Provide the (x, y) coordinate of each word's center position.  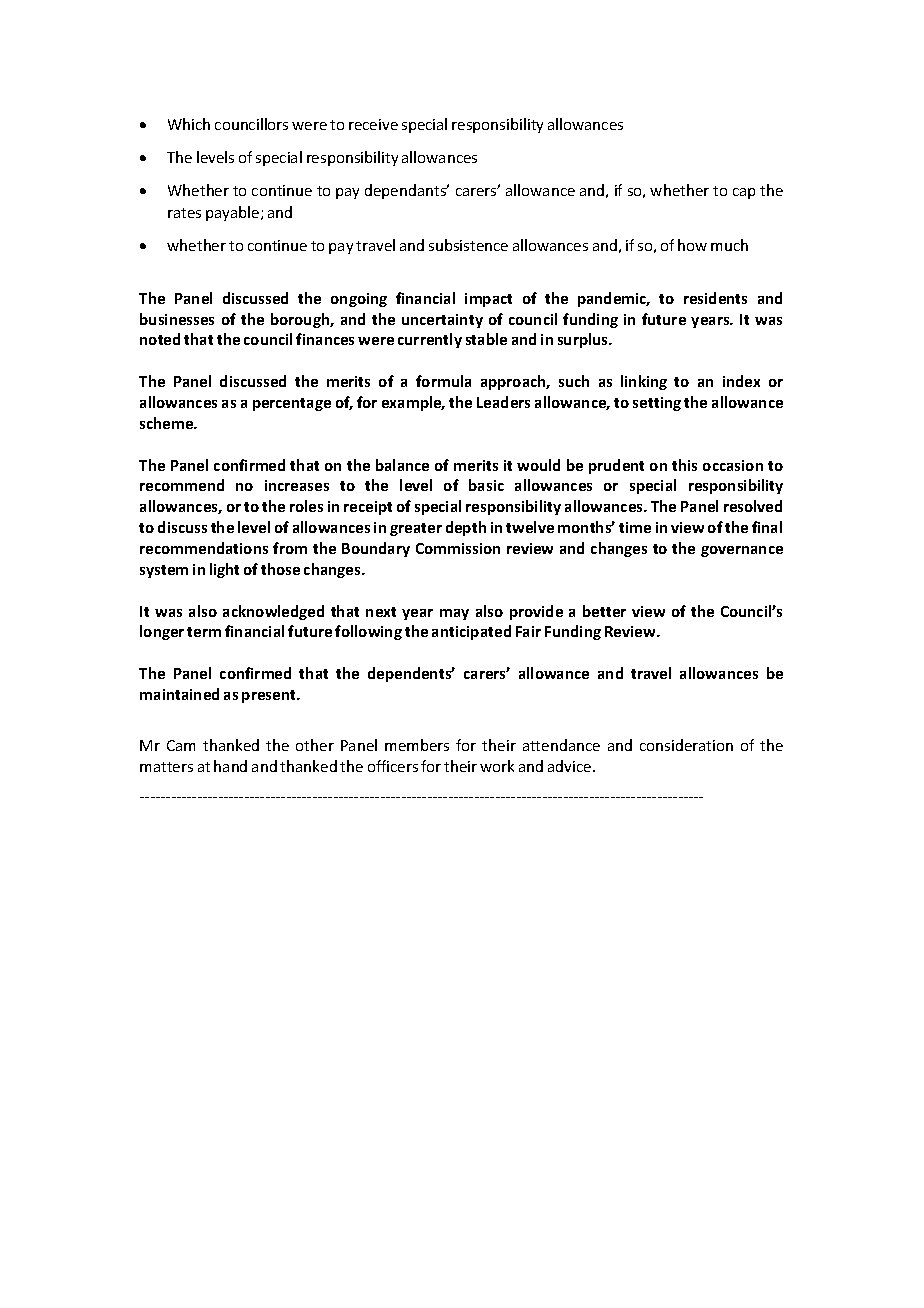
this (684, 465)
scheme (168, 423)
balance (402, 465)
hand (230, 766)
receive (373, 124)
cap (744, 193)
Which (189, 124)
